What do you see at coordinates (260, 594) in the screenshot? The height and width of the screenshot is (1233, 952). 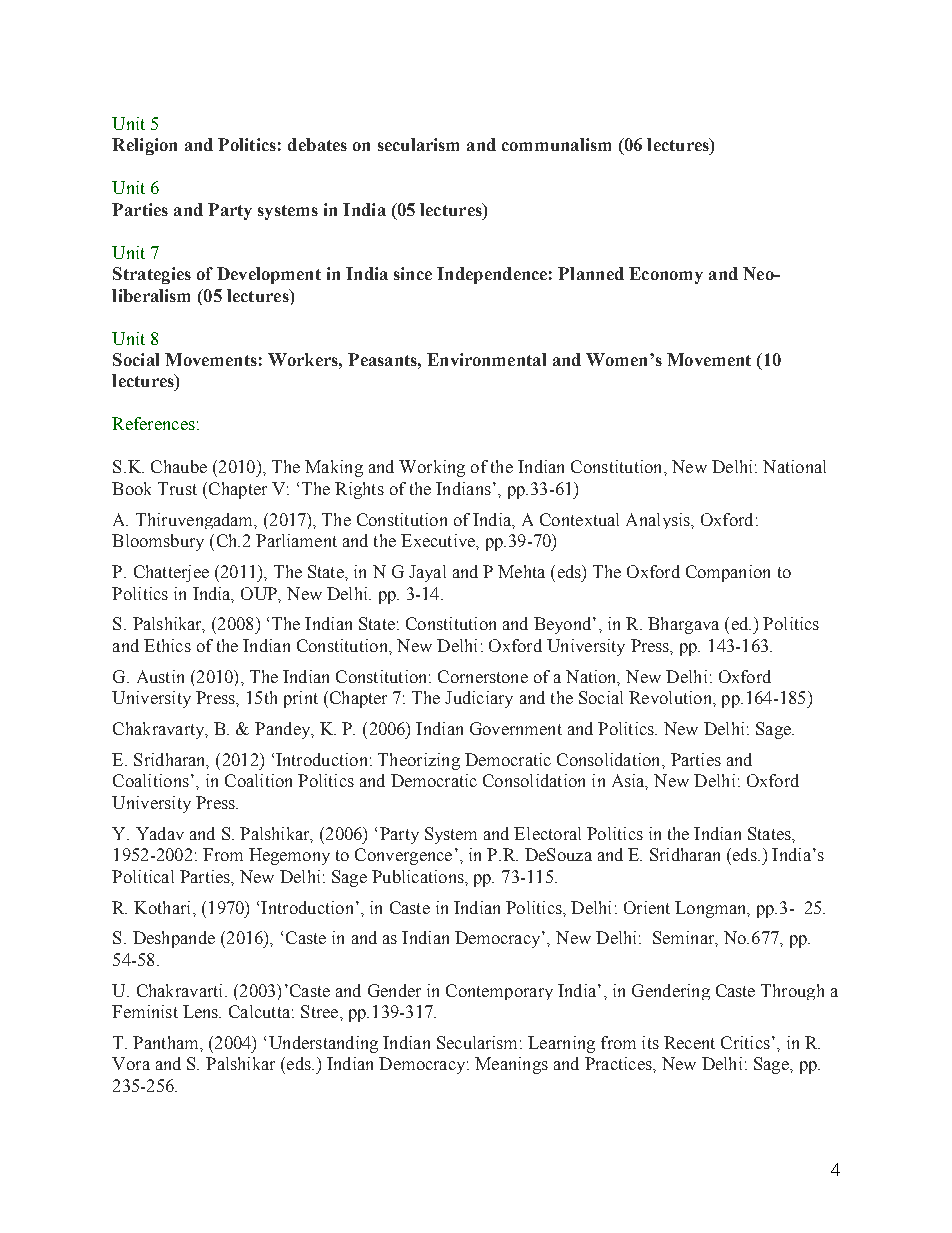 I see `OUP` at bounding box center [260, 594].
